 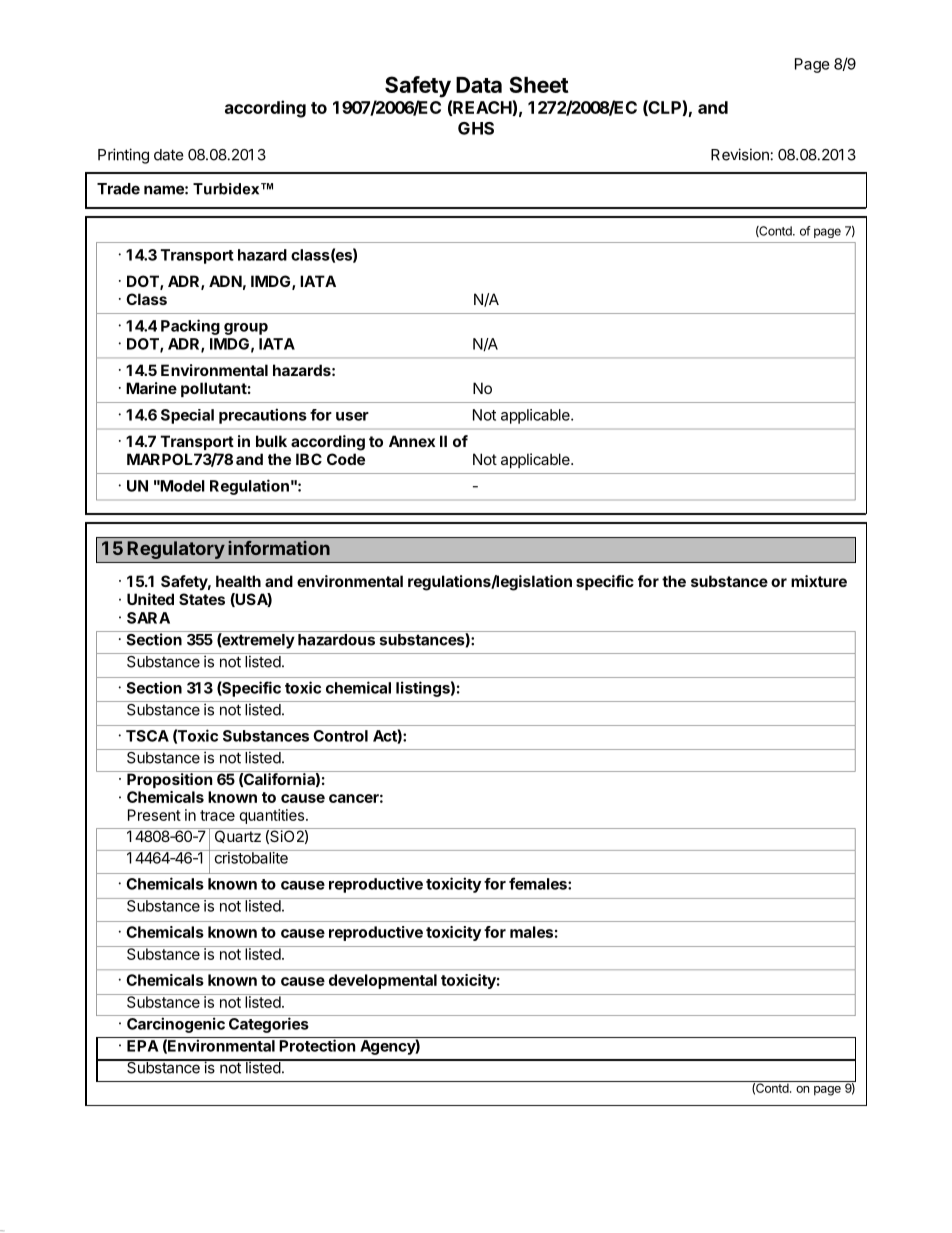 What do you see at coordinates (740, 154) in the page?
I see `Revision` at bounding box center [740, 154].
